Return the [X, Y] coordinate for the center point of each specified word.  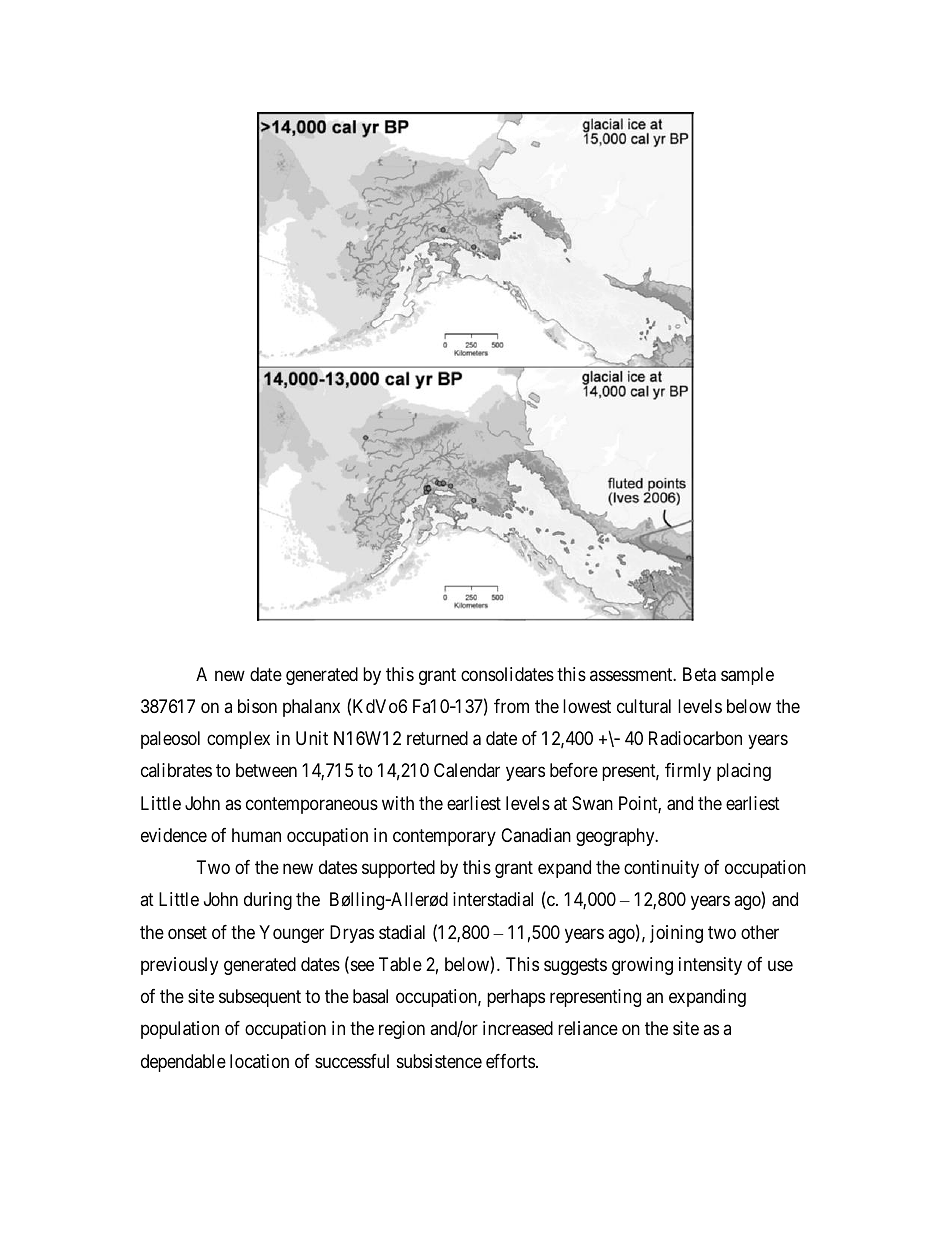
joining [676, 934]
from [511, 706]
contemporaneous [312, 805]
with [398, 803]
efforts [510, 1061]
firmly [688, 772]
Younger [291, 934]
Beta [699, 674]
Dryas [352, 934]
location [259, 1061]
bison [257, 706]
